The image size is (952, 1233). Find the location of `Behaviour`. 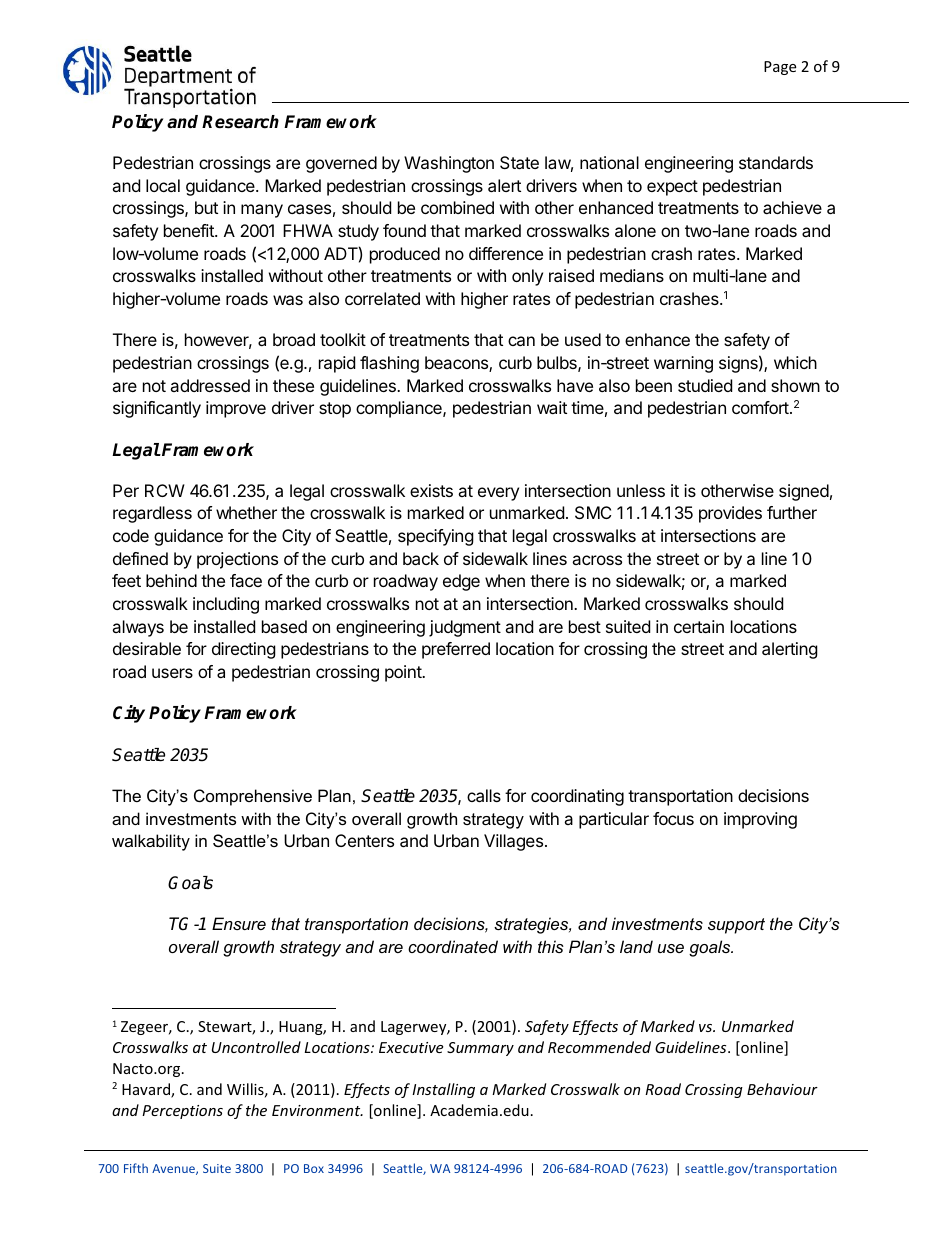

Behaviour is located at coordinates (782, 1089).
